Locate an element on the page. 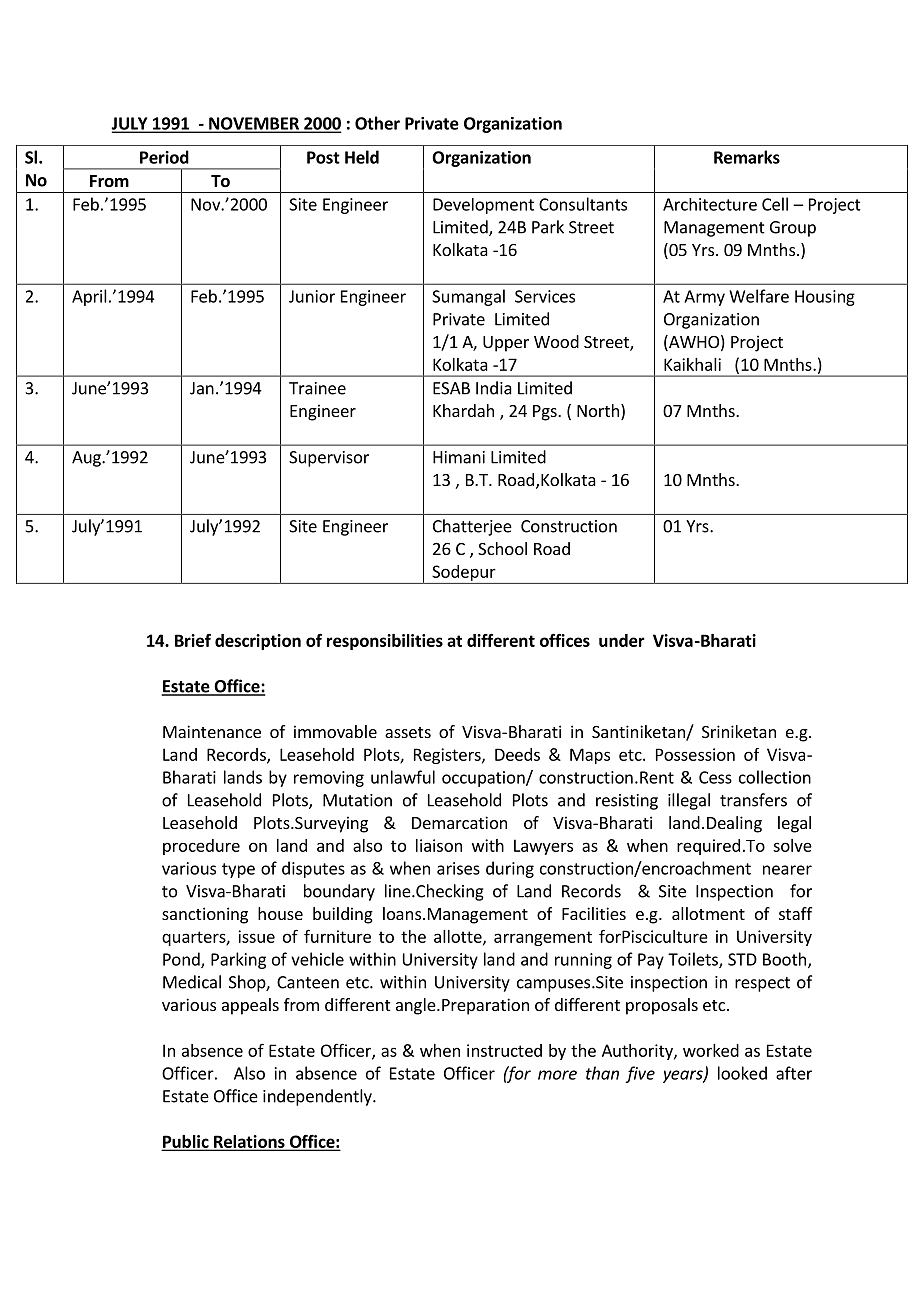 The width and height of the page is (924, 1308). during is located at coordinates (510, 869).
